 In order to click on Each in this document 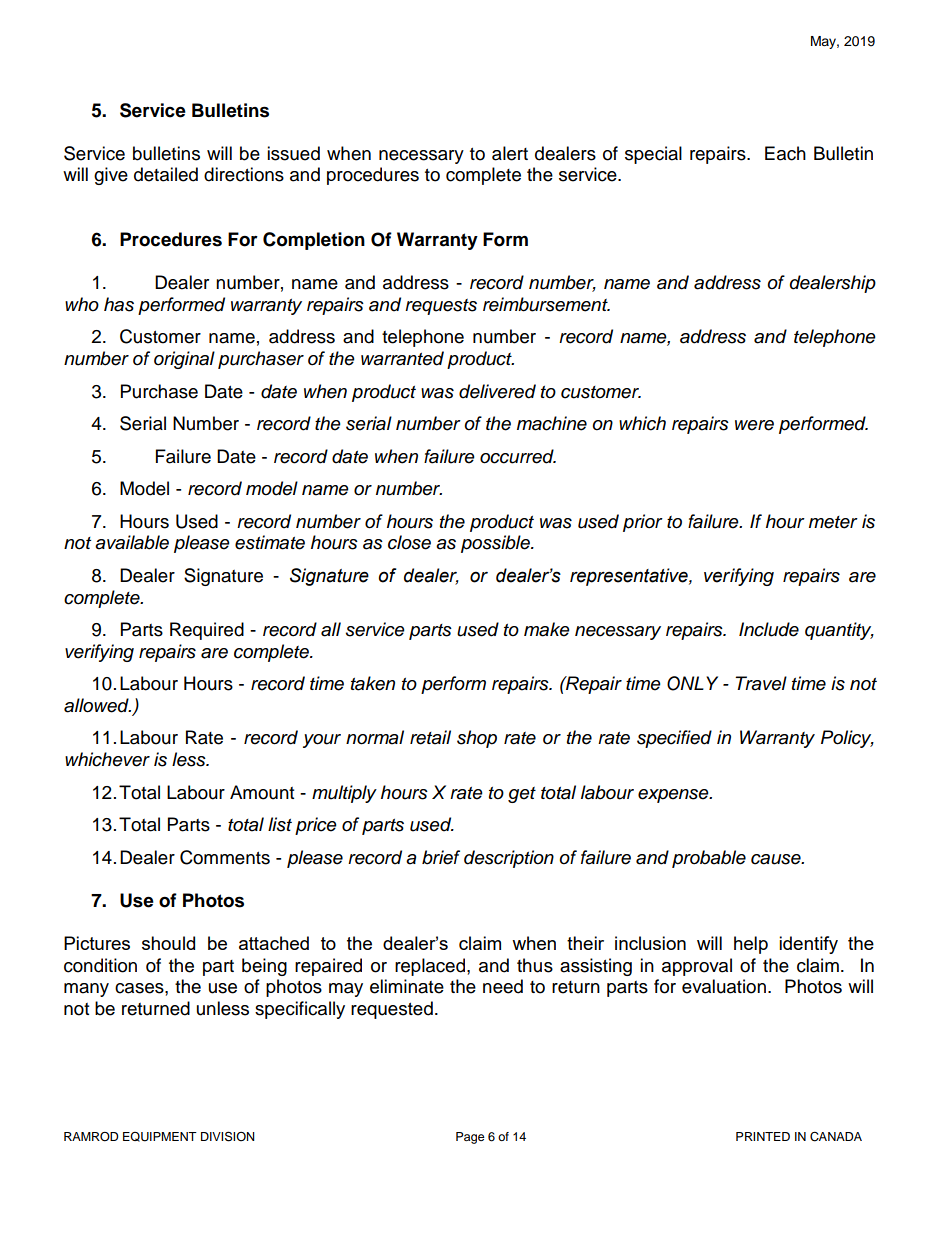, I will do `click(785, 153)`.
